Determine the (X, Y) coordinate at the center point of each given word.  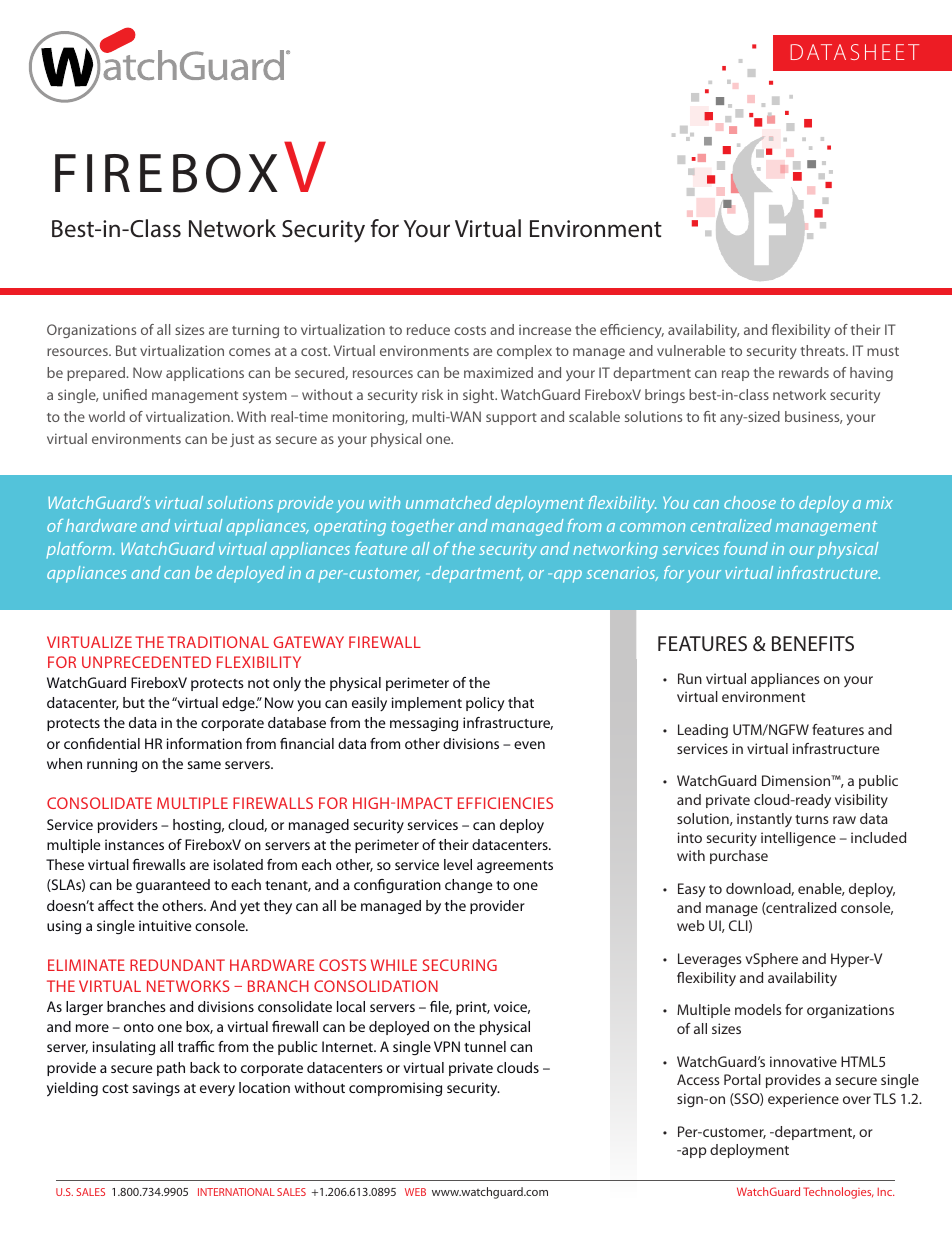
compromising (395, 1089)
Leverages (710, 960)
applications (205, 374)
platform (80, 550)
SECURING (460, 965)
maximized (498, 372)
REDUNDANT (177, 965)
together (423, 527)
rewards (804, 372)
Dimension (797, 780)
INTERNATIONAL (236, 1192)
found (746, 548)
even (529, 745)
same (204, 765)
